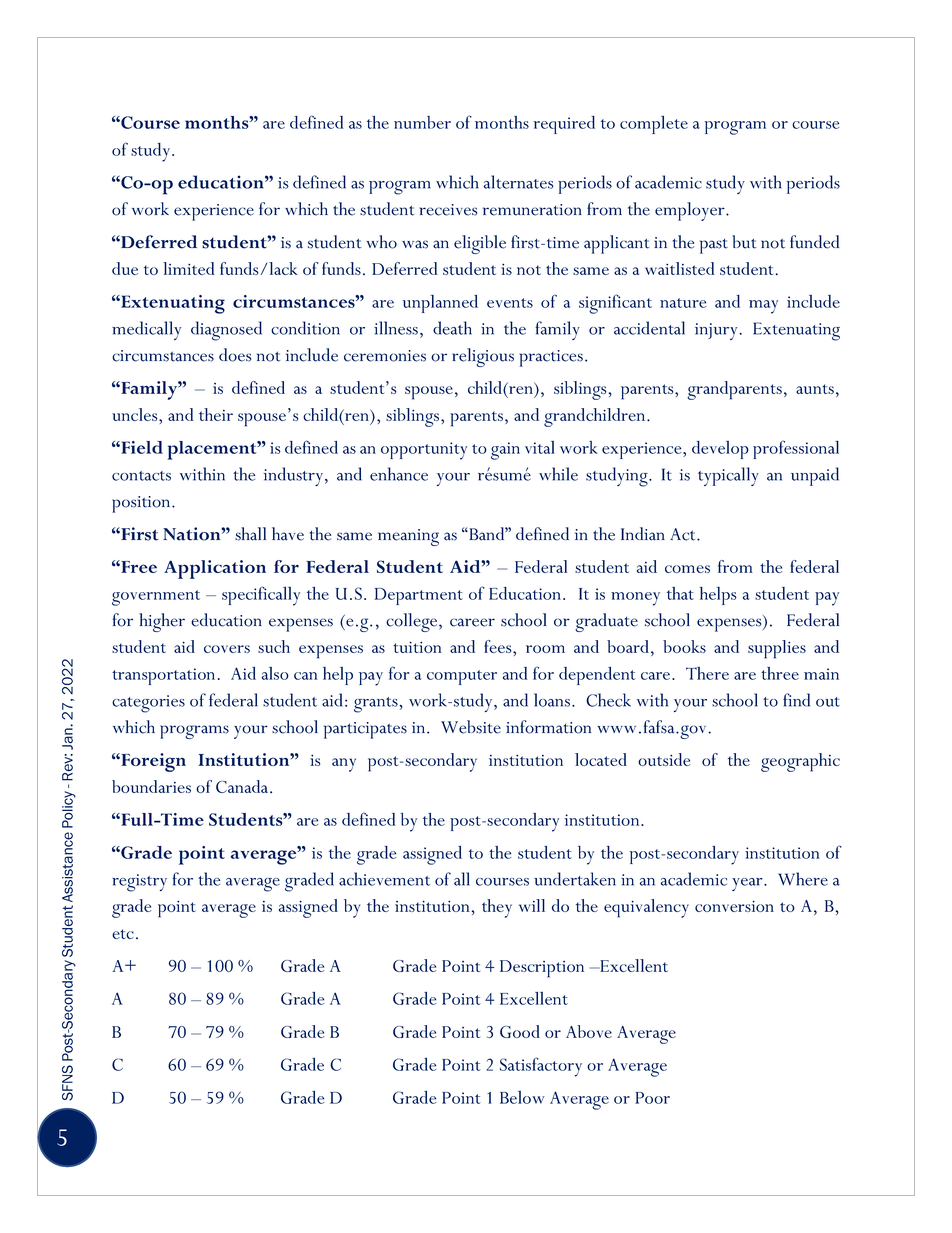  I want to click on higher, so click(162, 622).
